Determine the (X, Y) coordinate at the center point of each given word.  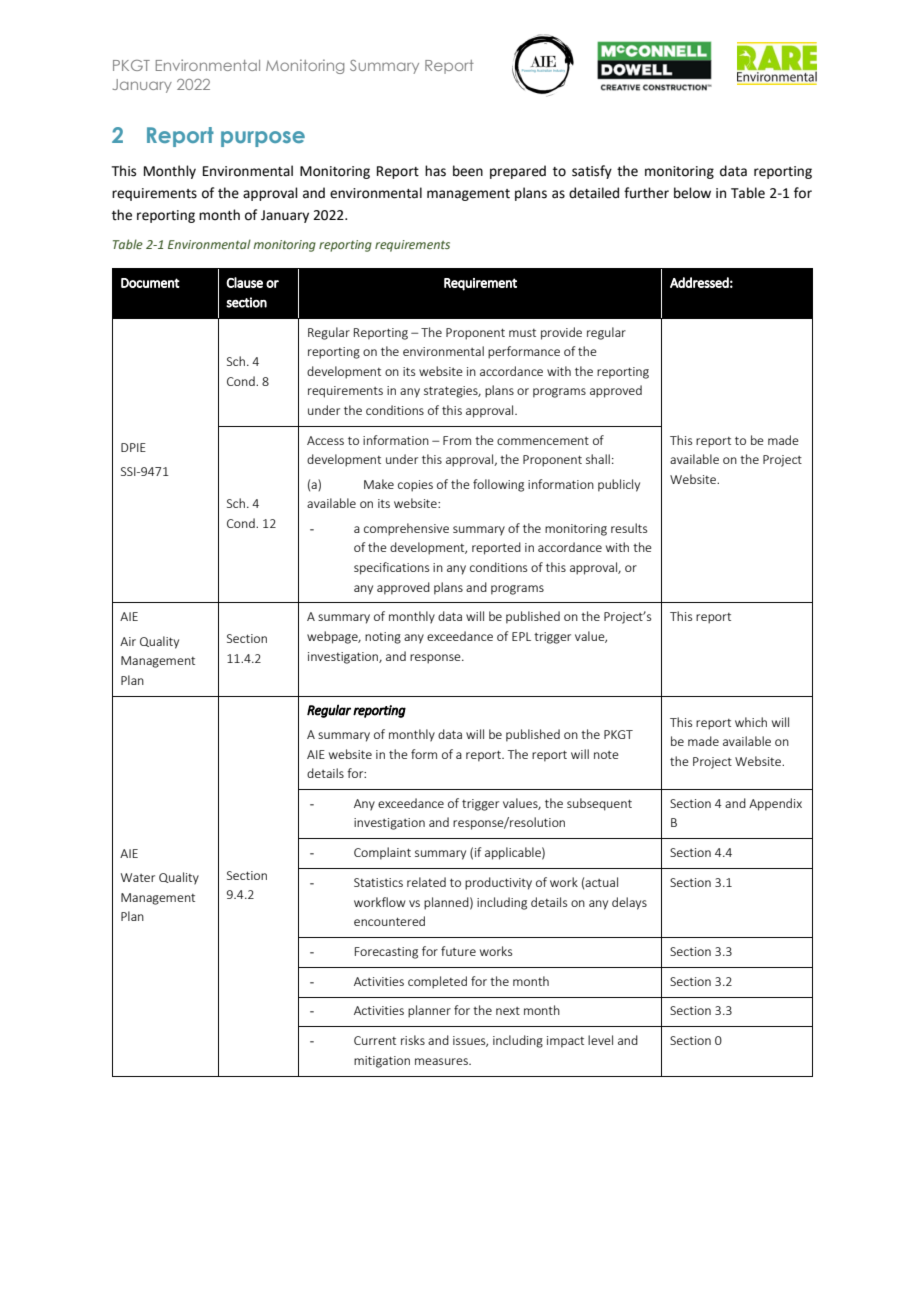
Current (375, 1040)
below (692, 193)
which (751, 722)
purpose (263, 139)
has (435, 171)
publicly (619, 485)
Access (325, 440)
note (606, 755)
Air (128, 641)
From (457, 440)
